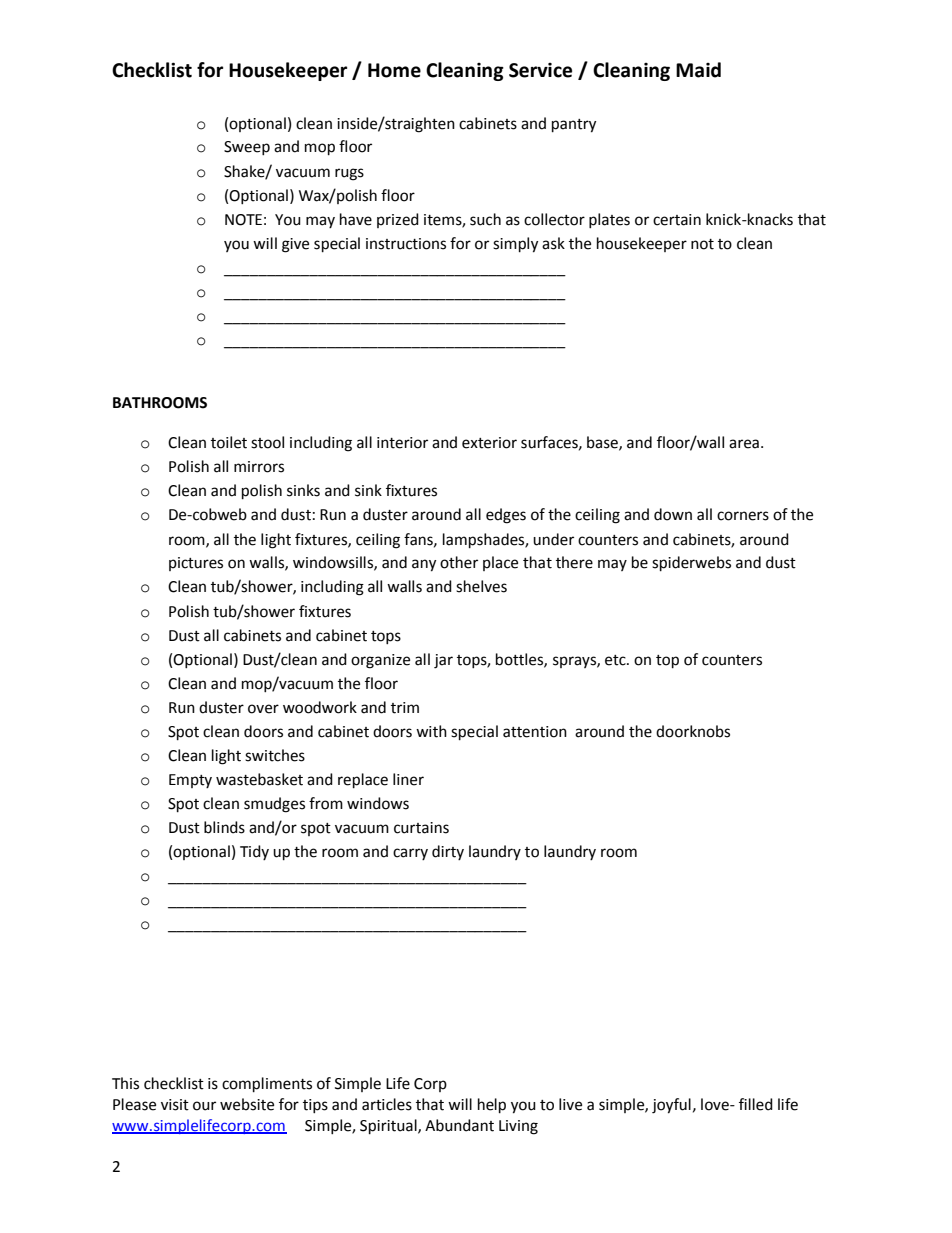 The height and width of the screenshot is (1233, 952). I want to click on interior, so click(402, 443).
